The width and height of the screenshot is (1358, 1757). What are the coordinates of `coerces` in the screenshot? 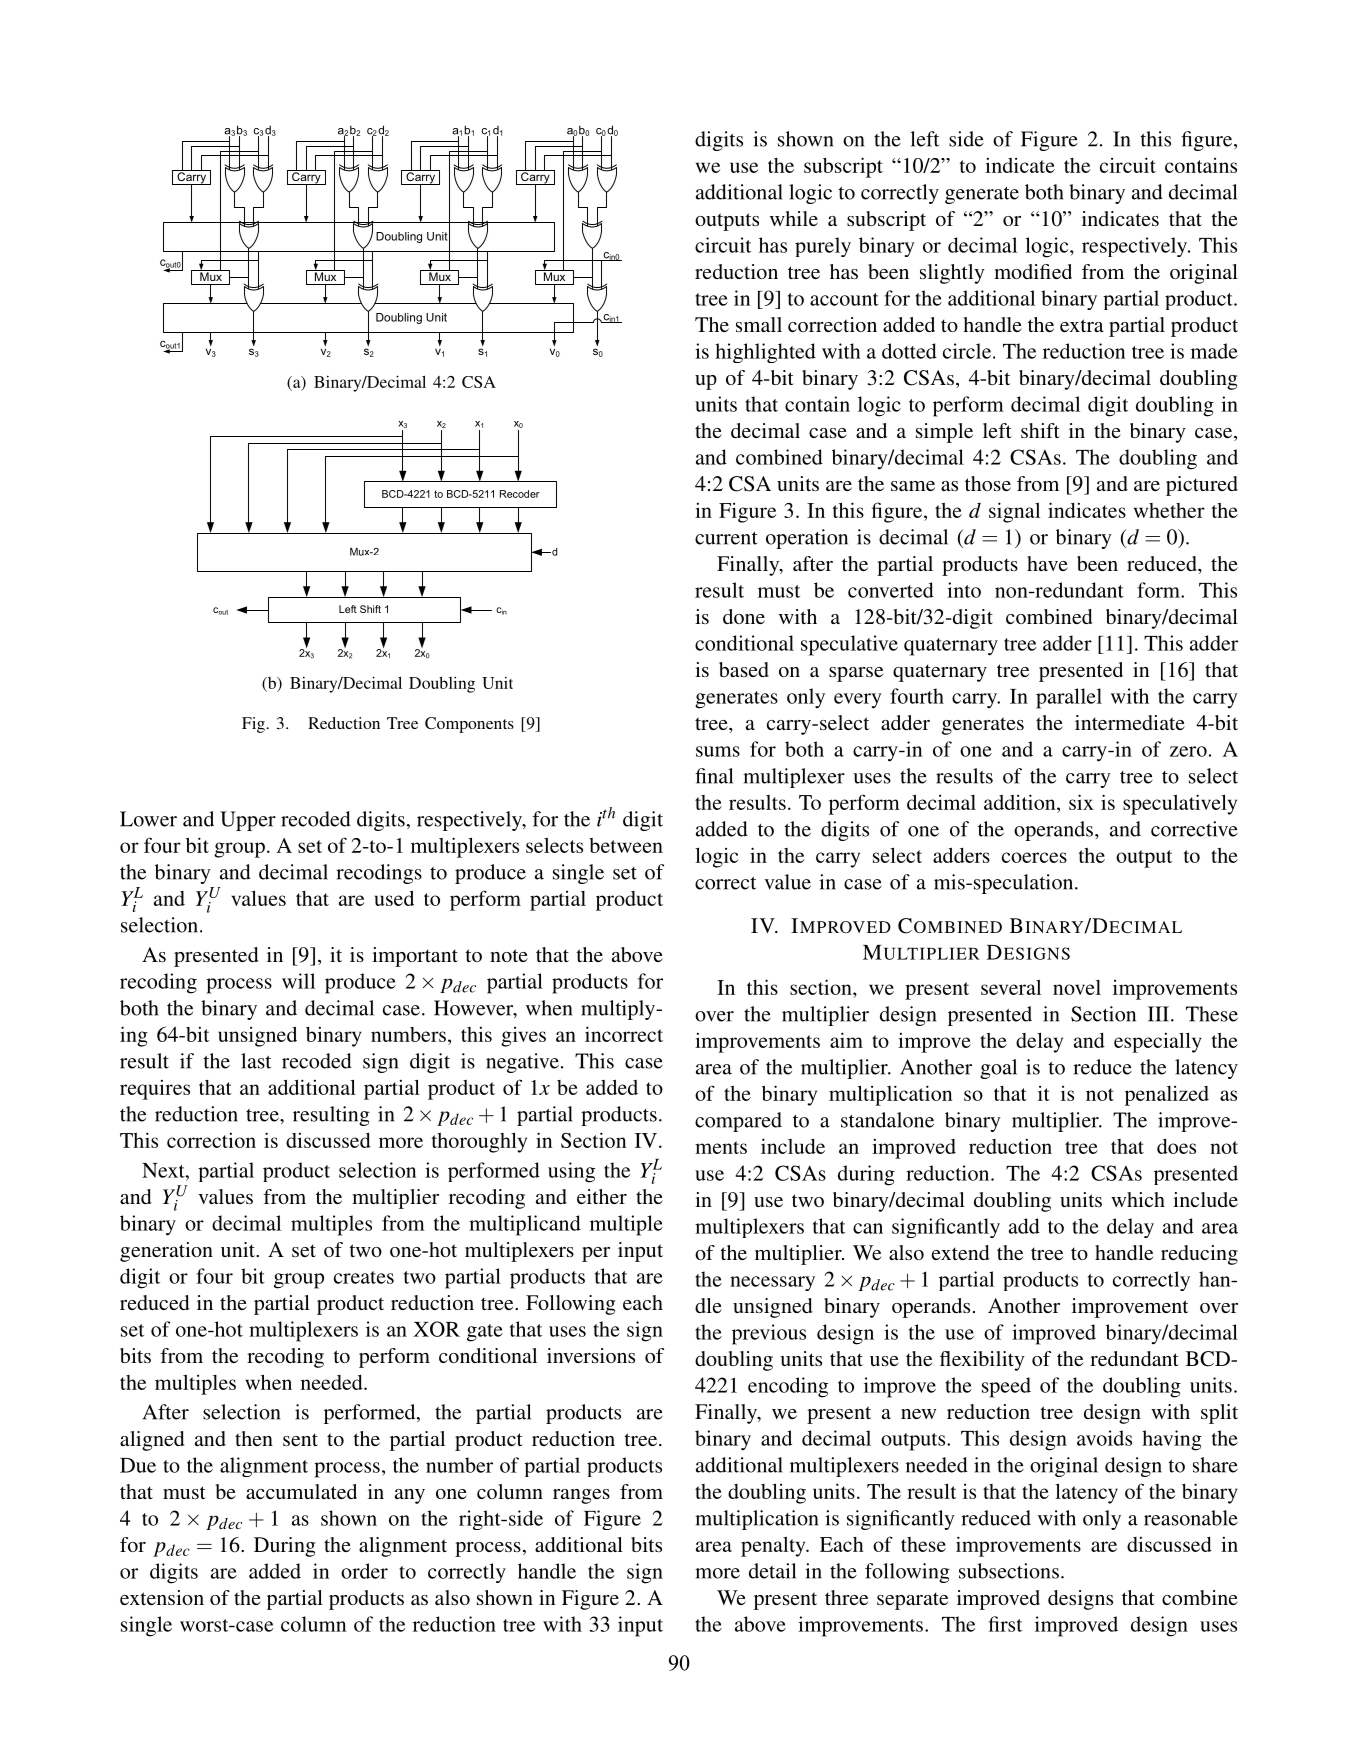 It's located at (1034, 857).
